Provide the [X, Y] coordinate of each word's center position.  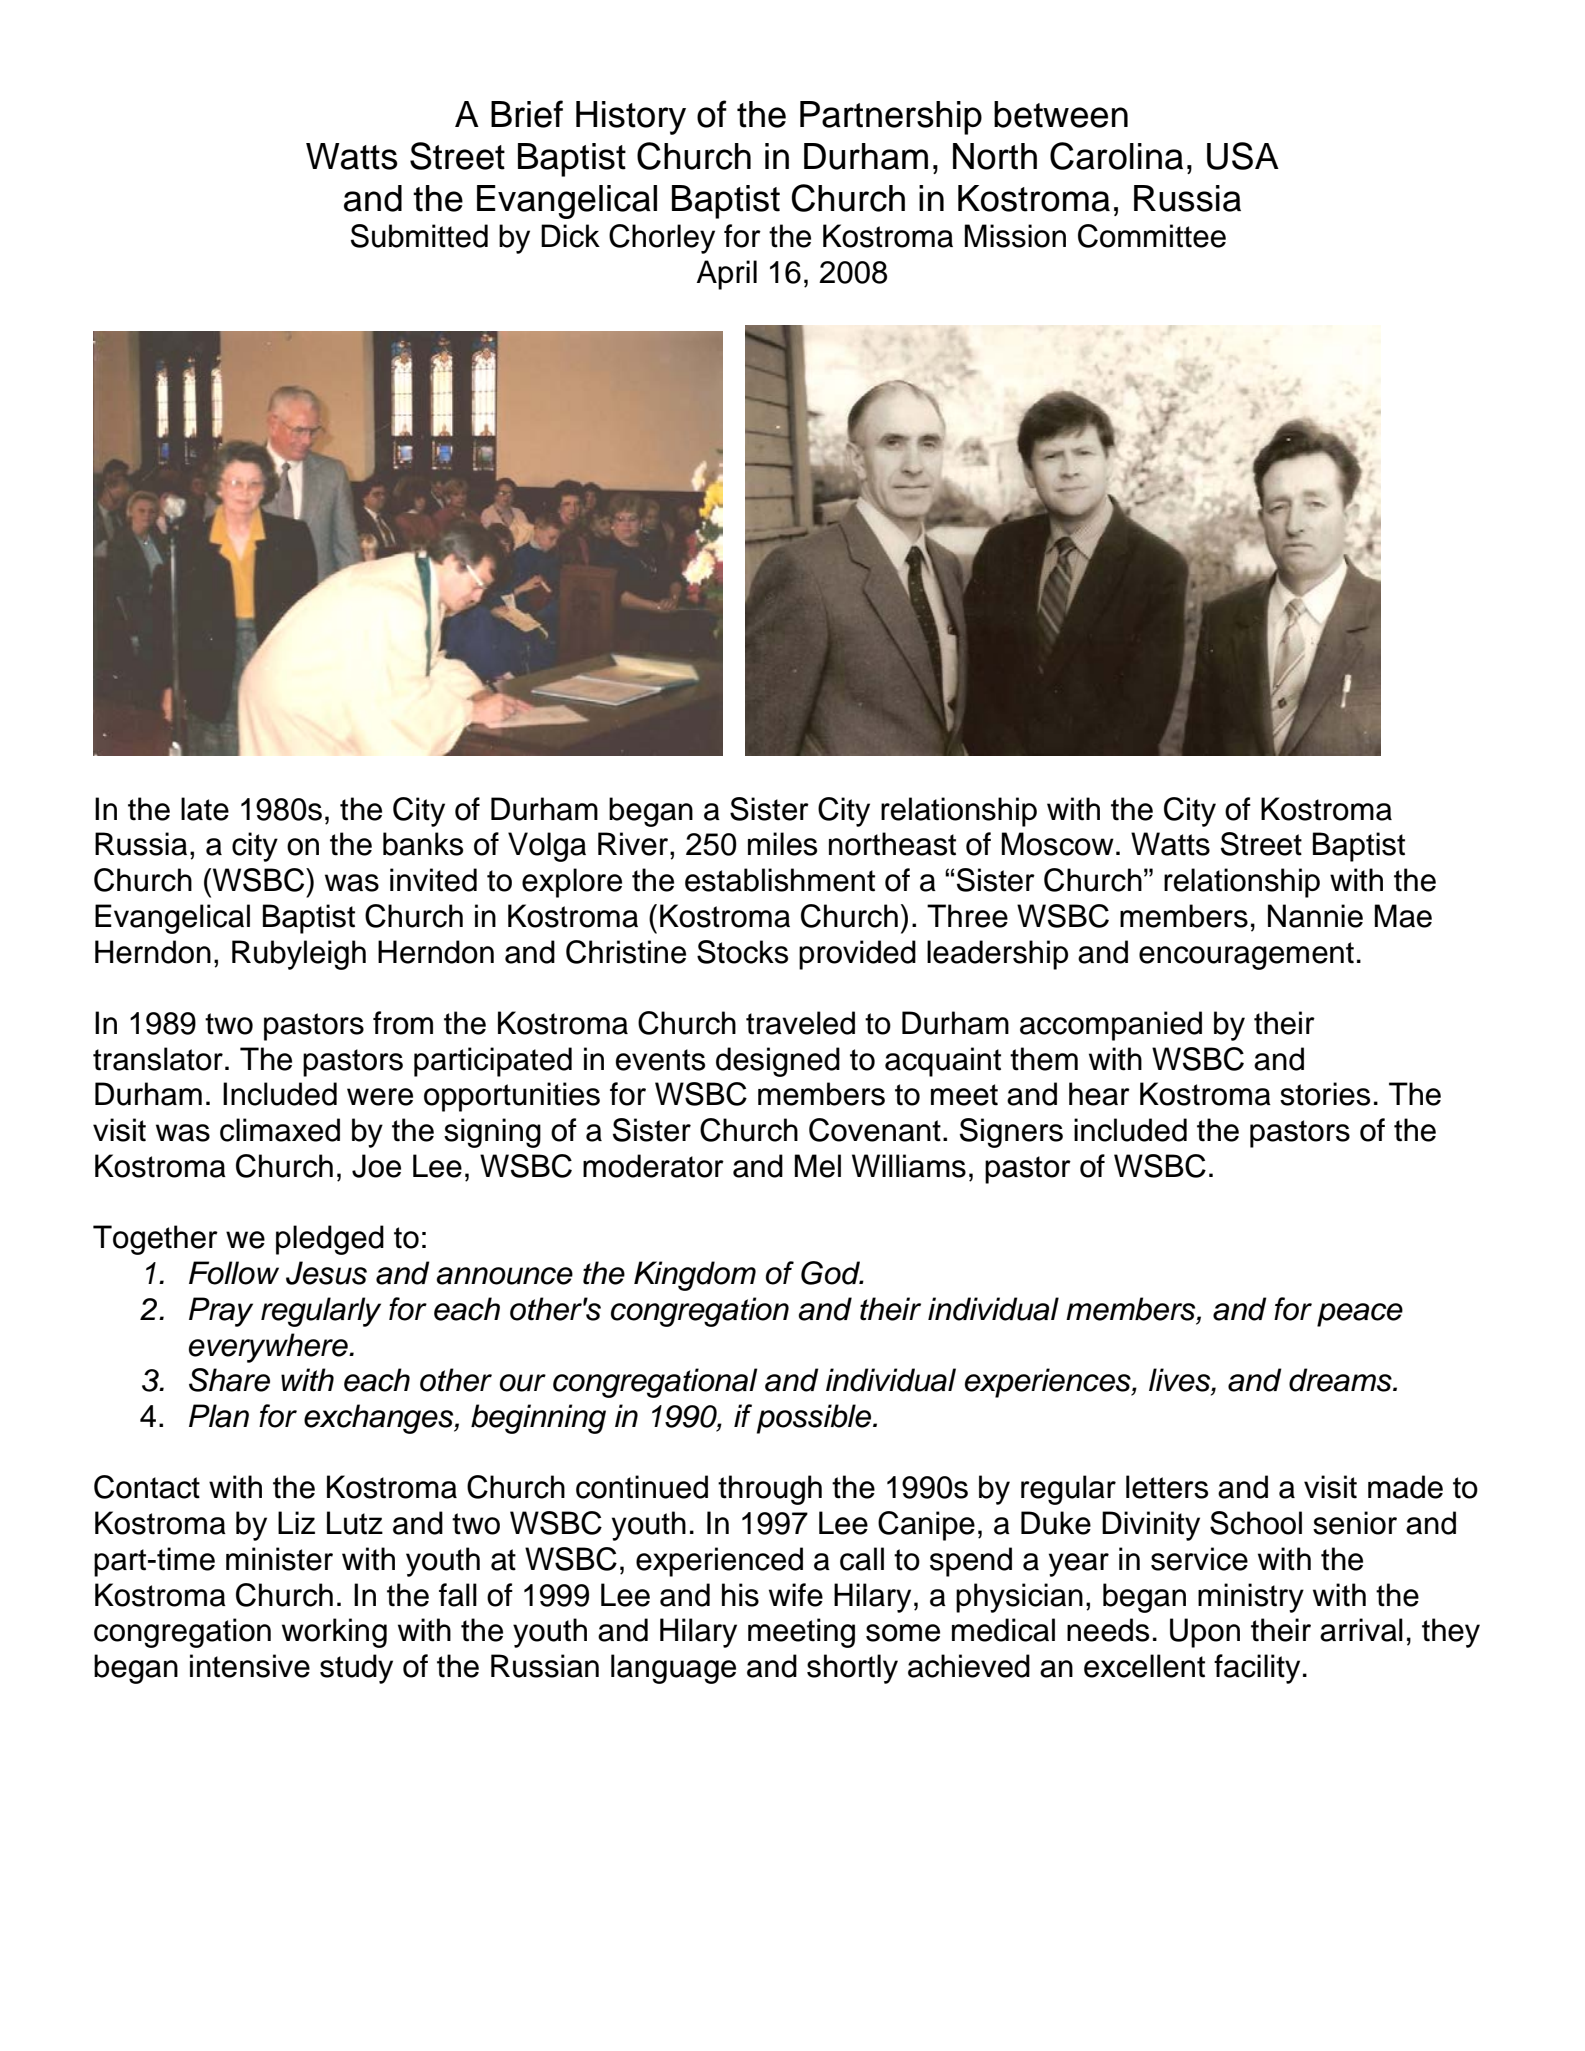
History [631, 118]
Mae [1403, 916]
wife [796, 1595]
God [831, 1273]
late [205, 809]
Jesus [326, 1273]
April [727, 275]
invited [433, 880]
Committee [1152, 236]
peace [1360, 1315]
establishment [780, 880]
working [334, 1633]
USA [1243, 156]
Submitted [419, 236]
